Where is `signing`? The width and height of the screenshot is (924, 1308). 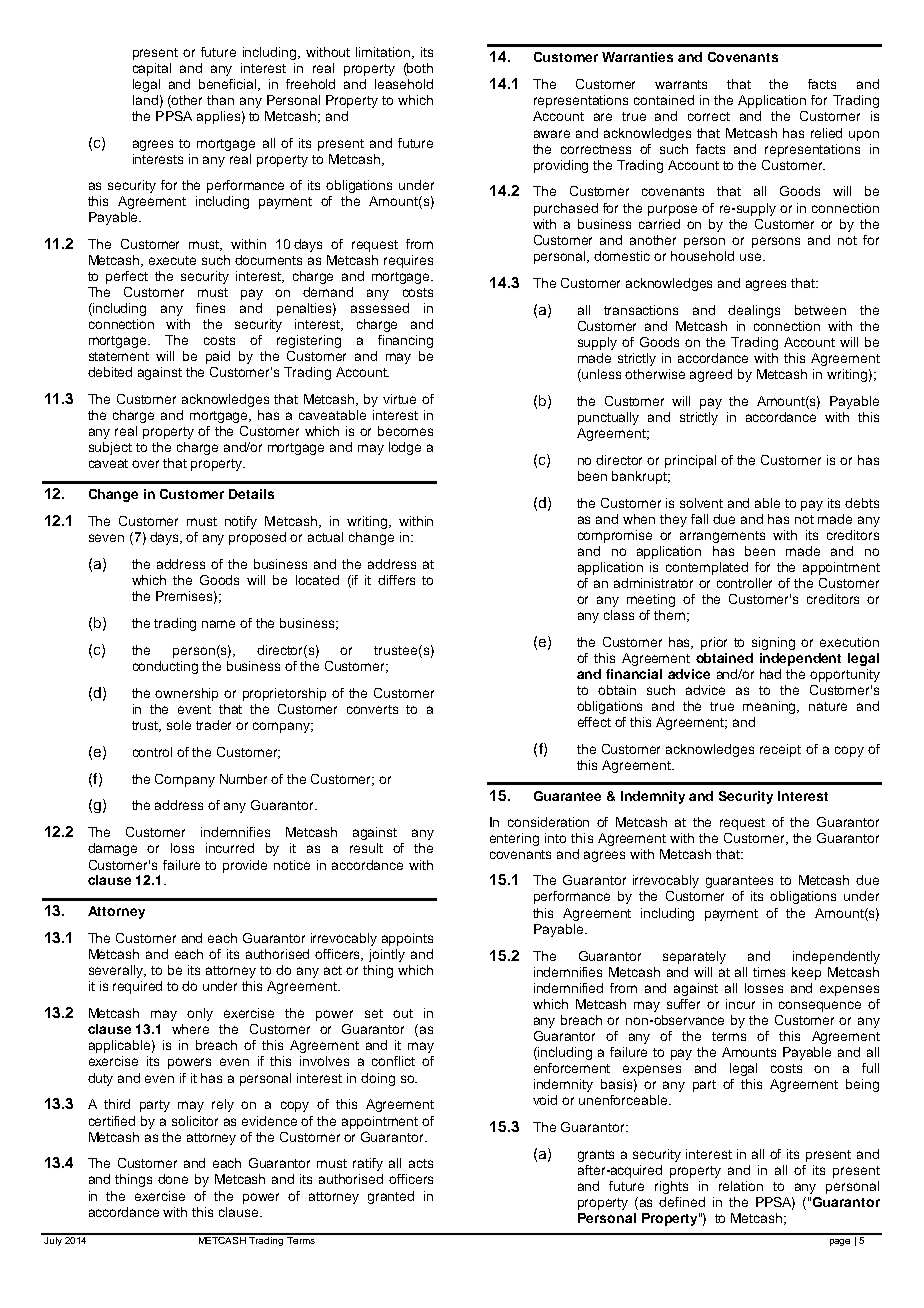
signing is located at coordinates (773, 643).
